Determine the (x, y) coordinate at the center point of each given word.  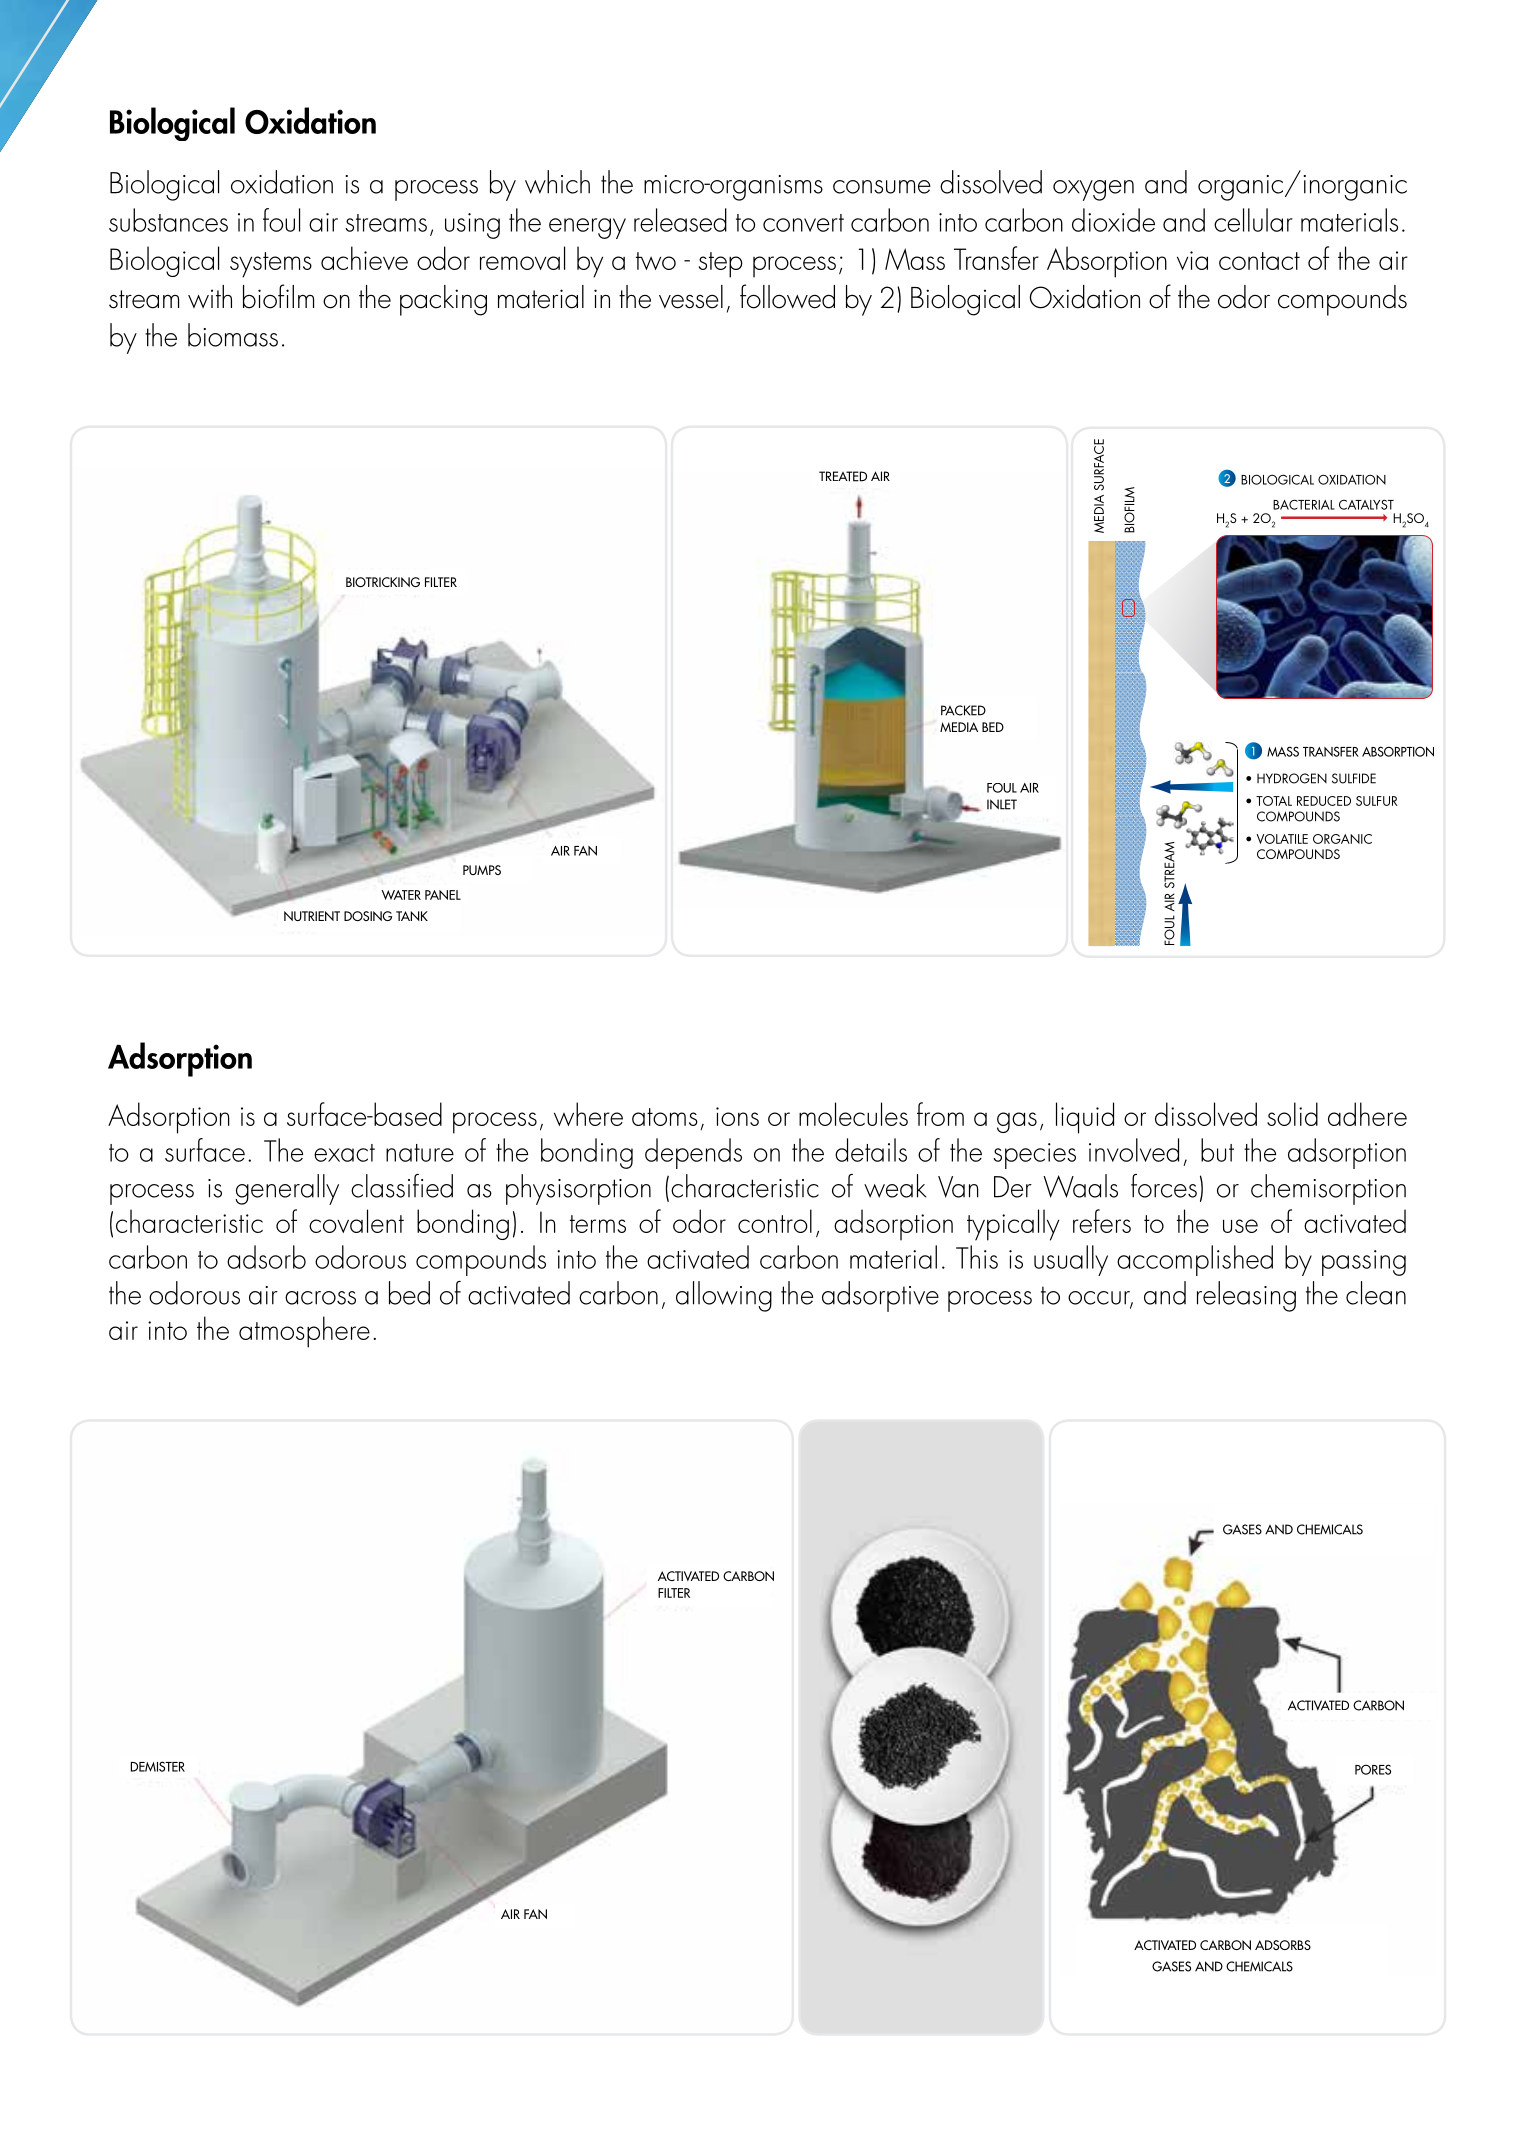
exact (344, 1153)
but (1217, 1150)
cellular (1253, 220)
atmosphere (304, 1332)
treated (843, 476)
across (320, 1298)
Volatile (1282, 839)
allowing (724, 1296)
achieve (364, 258)
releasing (1246, 1296)
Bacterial (1304, 504)
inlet (1002, 804)
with (210, 296)
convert (803, 223)
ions (737, 1116)
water (401, 895)
